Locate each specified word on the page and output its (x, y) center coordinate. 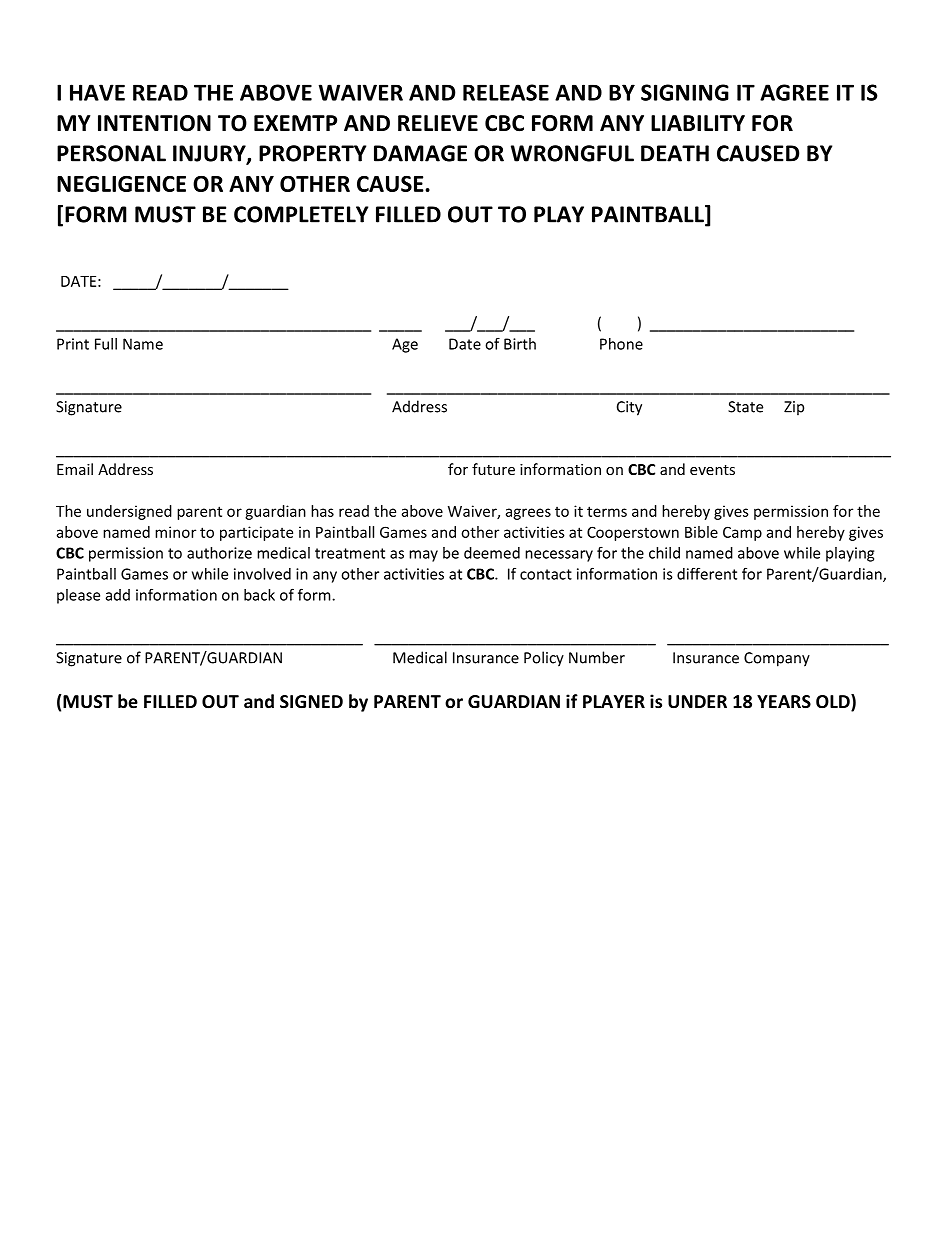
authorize (219, 553)
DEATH (675, 153)
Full (106, 344)
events (712, 470)
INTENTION (154, 123)
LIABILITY (698, 123)
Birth (520, 344)
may (423, 556)
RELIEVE (438, 123)
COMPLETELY (301, 214)
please (78, 596)
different (707, 573)
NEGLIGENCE (121, 183)
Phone (621, 344)
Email (75, 469)
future (493, 469)
